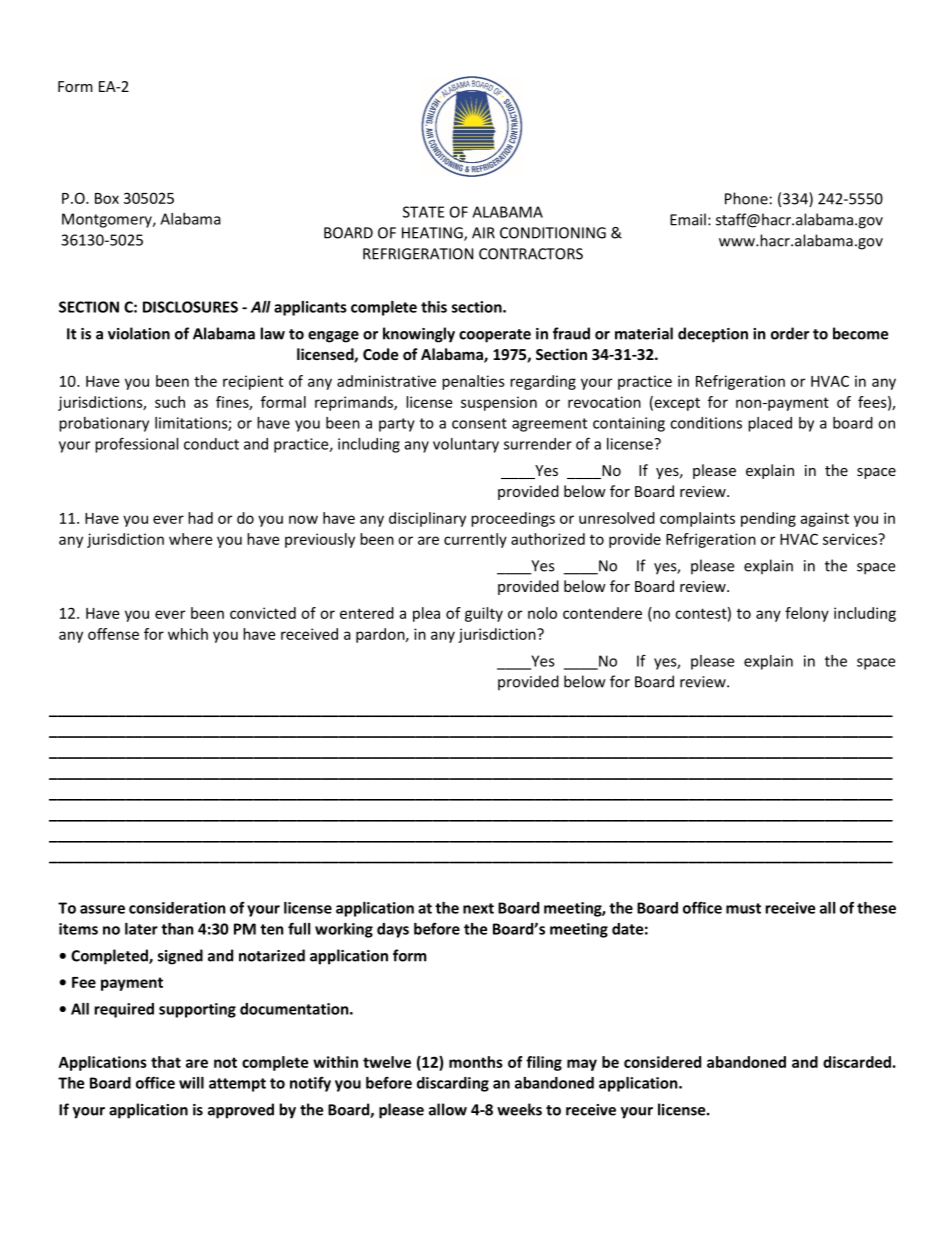 The image size is (952, 1233). What do you see at coordinates (499, 403) in the image?
I see `suspension` at bounding box center [499, 403].
